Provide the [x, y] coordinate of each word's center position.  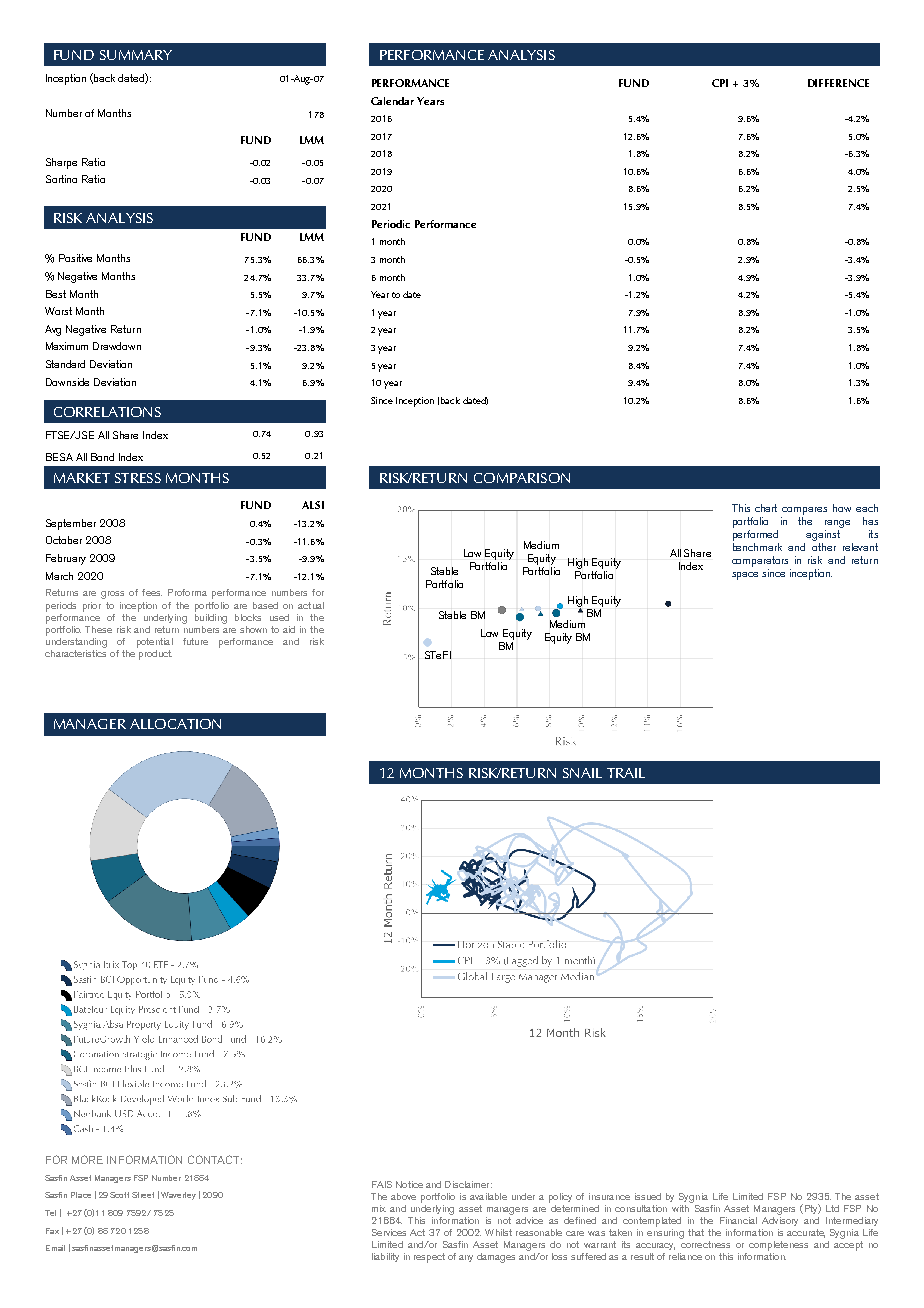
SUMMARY [136, 55]
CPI [720, 83]
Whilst [498, 1232]
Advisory [780, 1220]
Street [143, 1195]
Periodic [391, 224]
